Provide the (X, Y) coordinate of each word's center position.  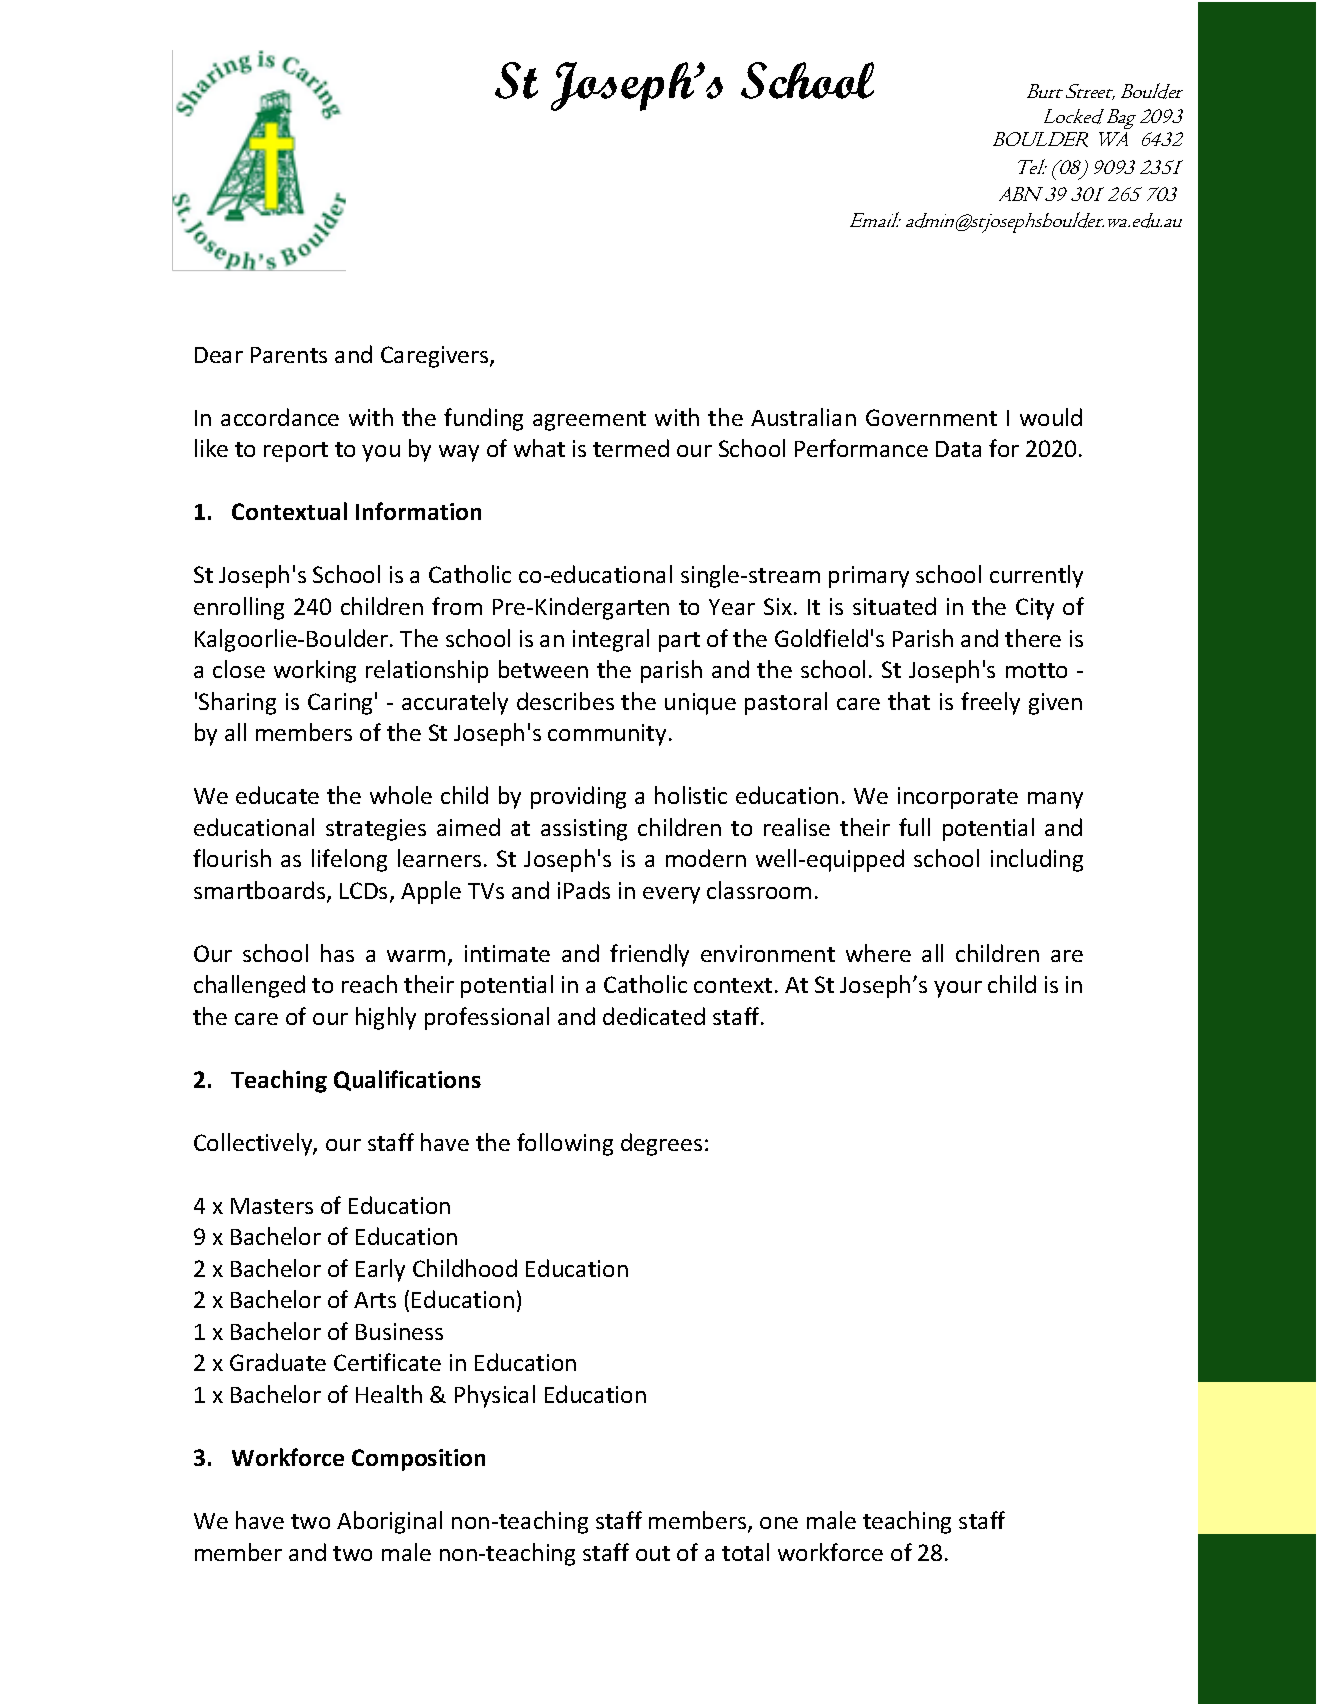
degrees (661, 1144)
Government (931, 417)
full (914, 827)
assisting (584, 830)
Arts (375, 1300)
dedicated (654, 1016)
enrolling (239, 608)
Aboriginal (389, 1522)
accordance (280, 417)
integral (611, 640)
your (958, 989)
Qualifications (407, 1080)
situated (894, 606)
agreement (589, 421)
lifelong (349, 860)
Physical (495, 1396)
